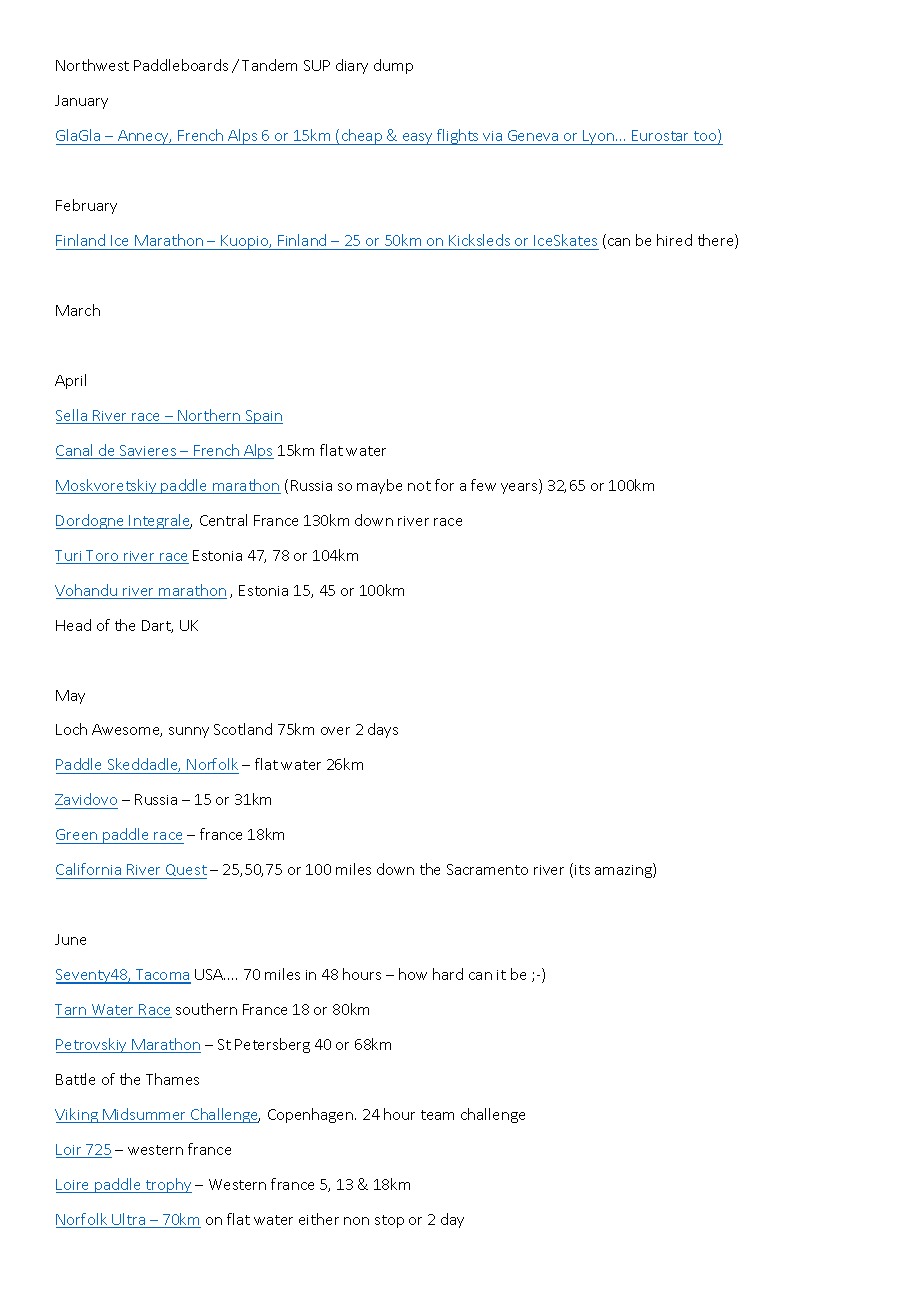  I want to click on hired, so click(674, 240).
